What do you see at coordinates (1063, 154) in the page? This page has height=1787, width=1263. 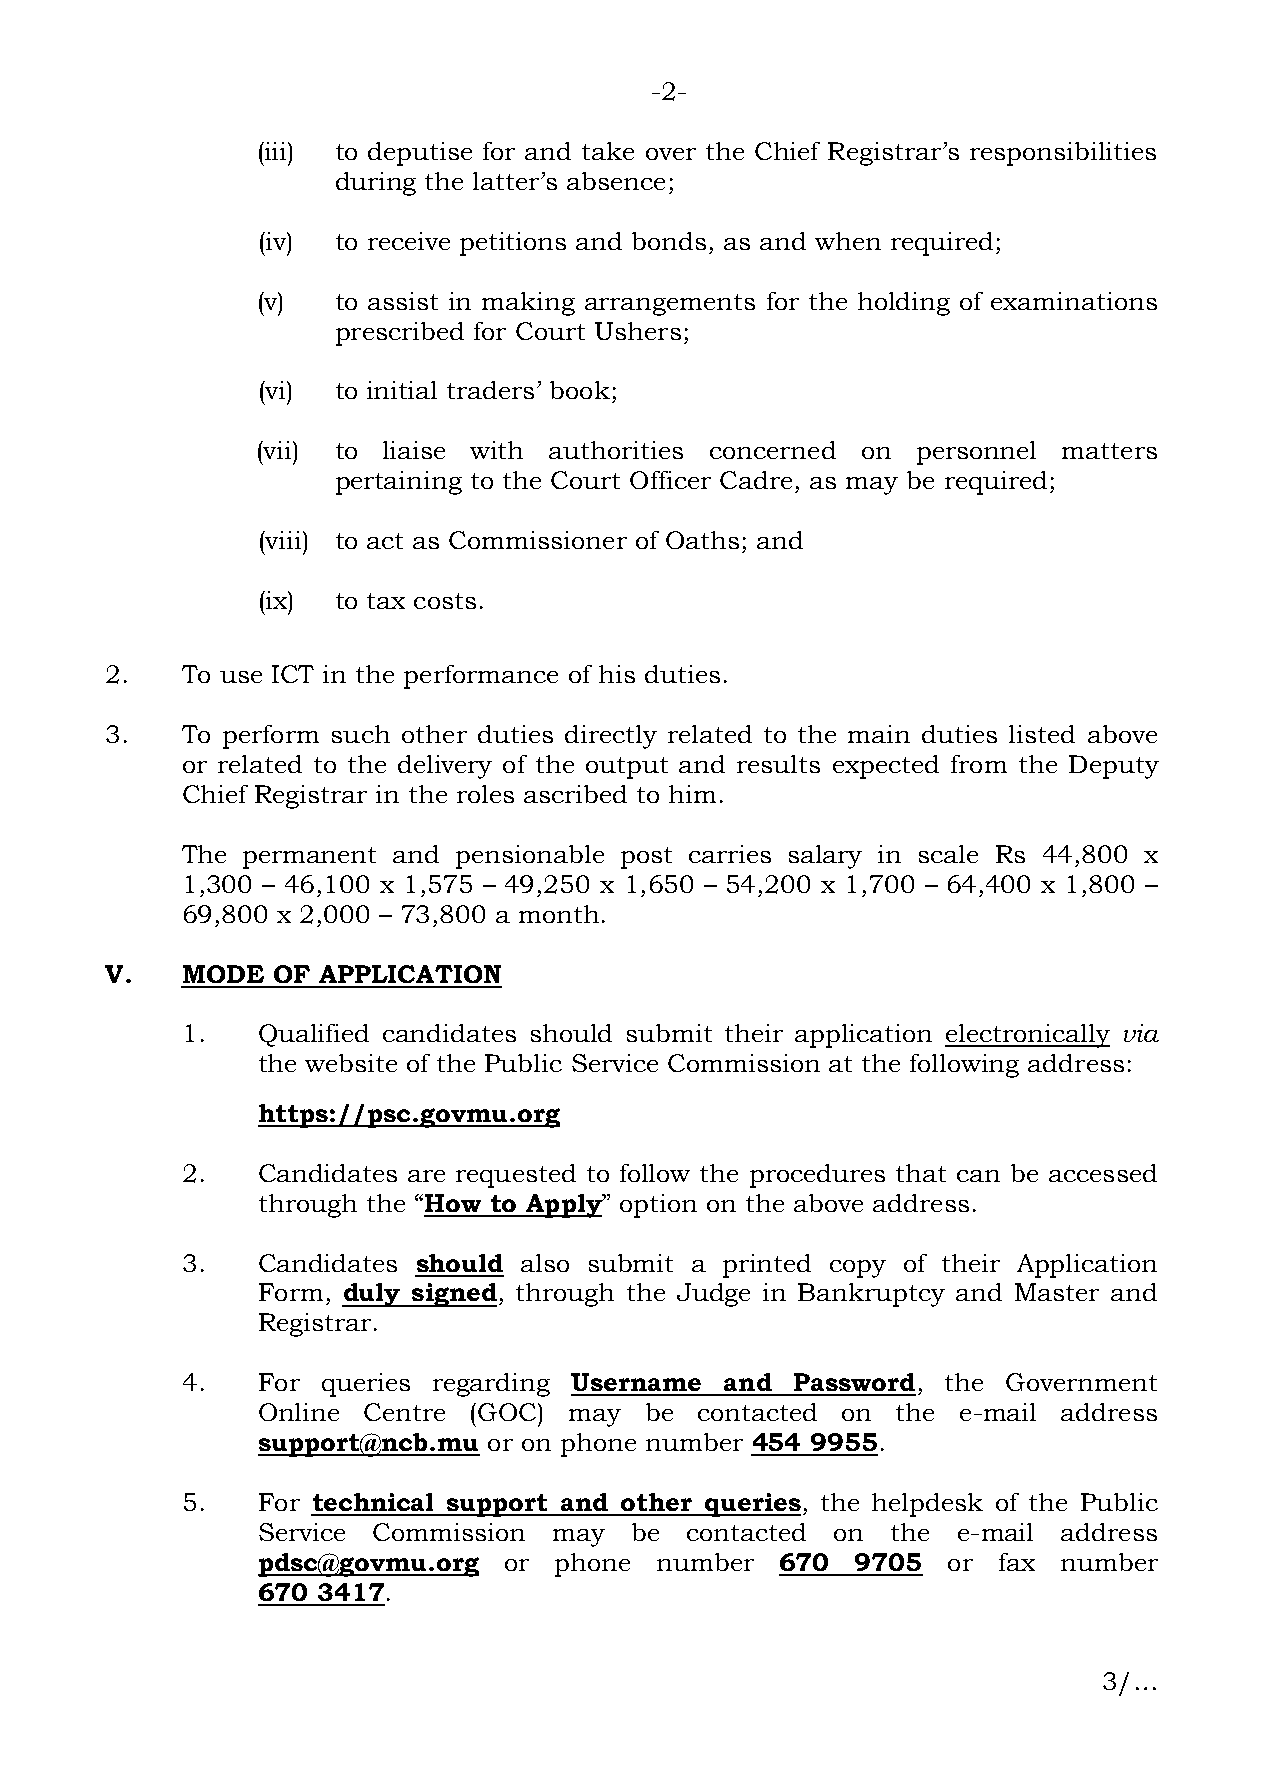 I see `responsibilities` at bounding box center [1063, 154].
